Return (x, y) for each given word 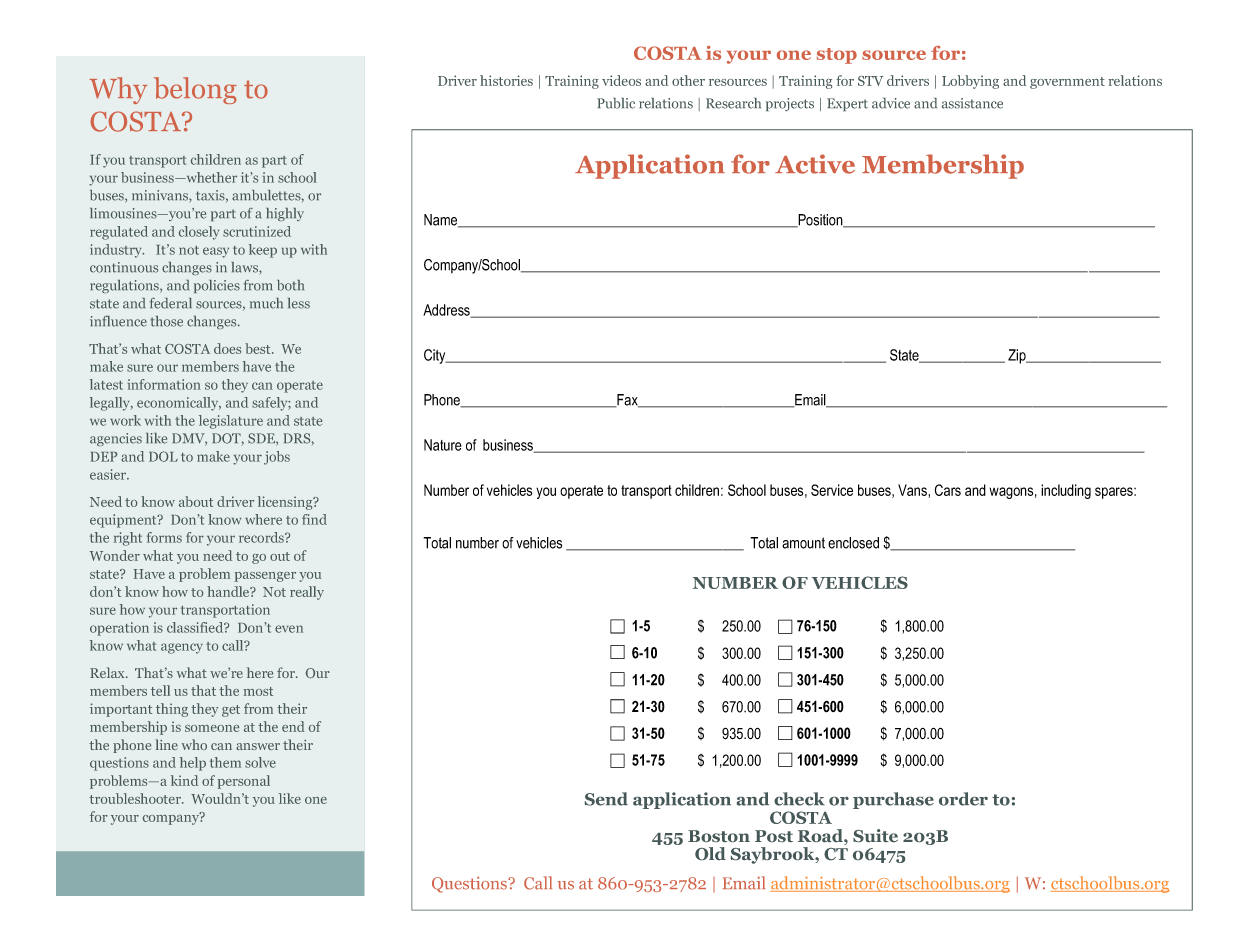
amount (803, 543)
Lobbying (970, 82)
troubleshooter (136, 798)
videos (621, 80)
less (299, 303)
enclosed (853, 543)
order (963, 799)
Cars (948, 490)
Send (606, 799)
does (227, 348)
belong (195, 90)
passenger (265, 577)
